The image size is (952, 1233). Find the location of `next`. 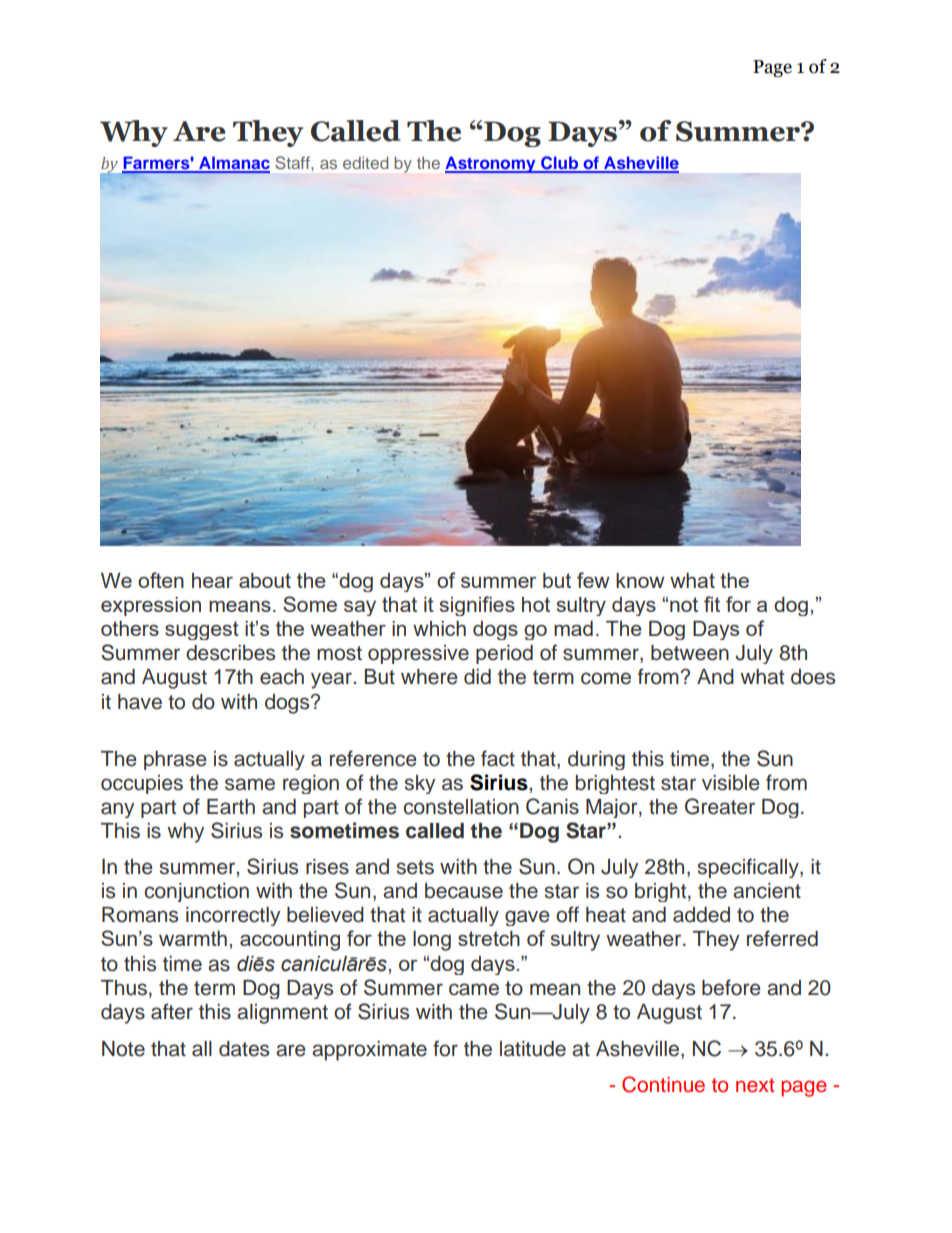

next is located at coordinates (755, 1085).
